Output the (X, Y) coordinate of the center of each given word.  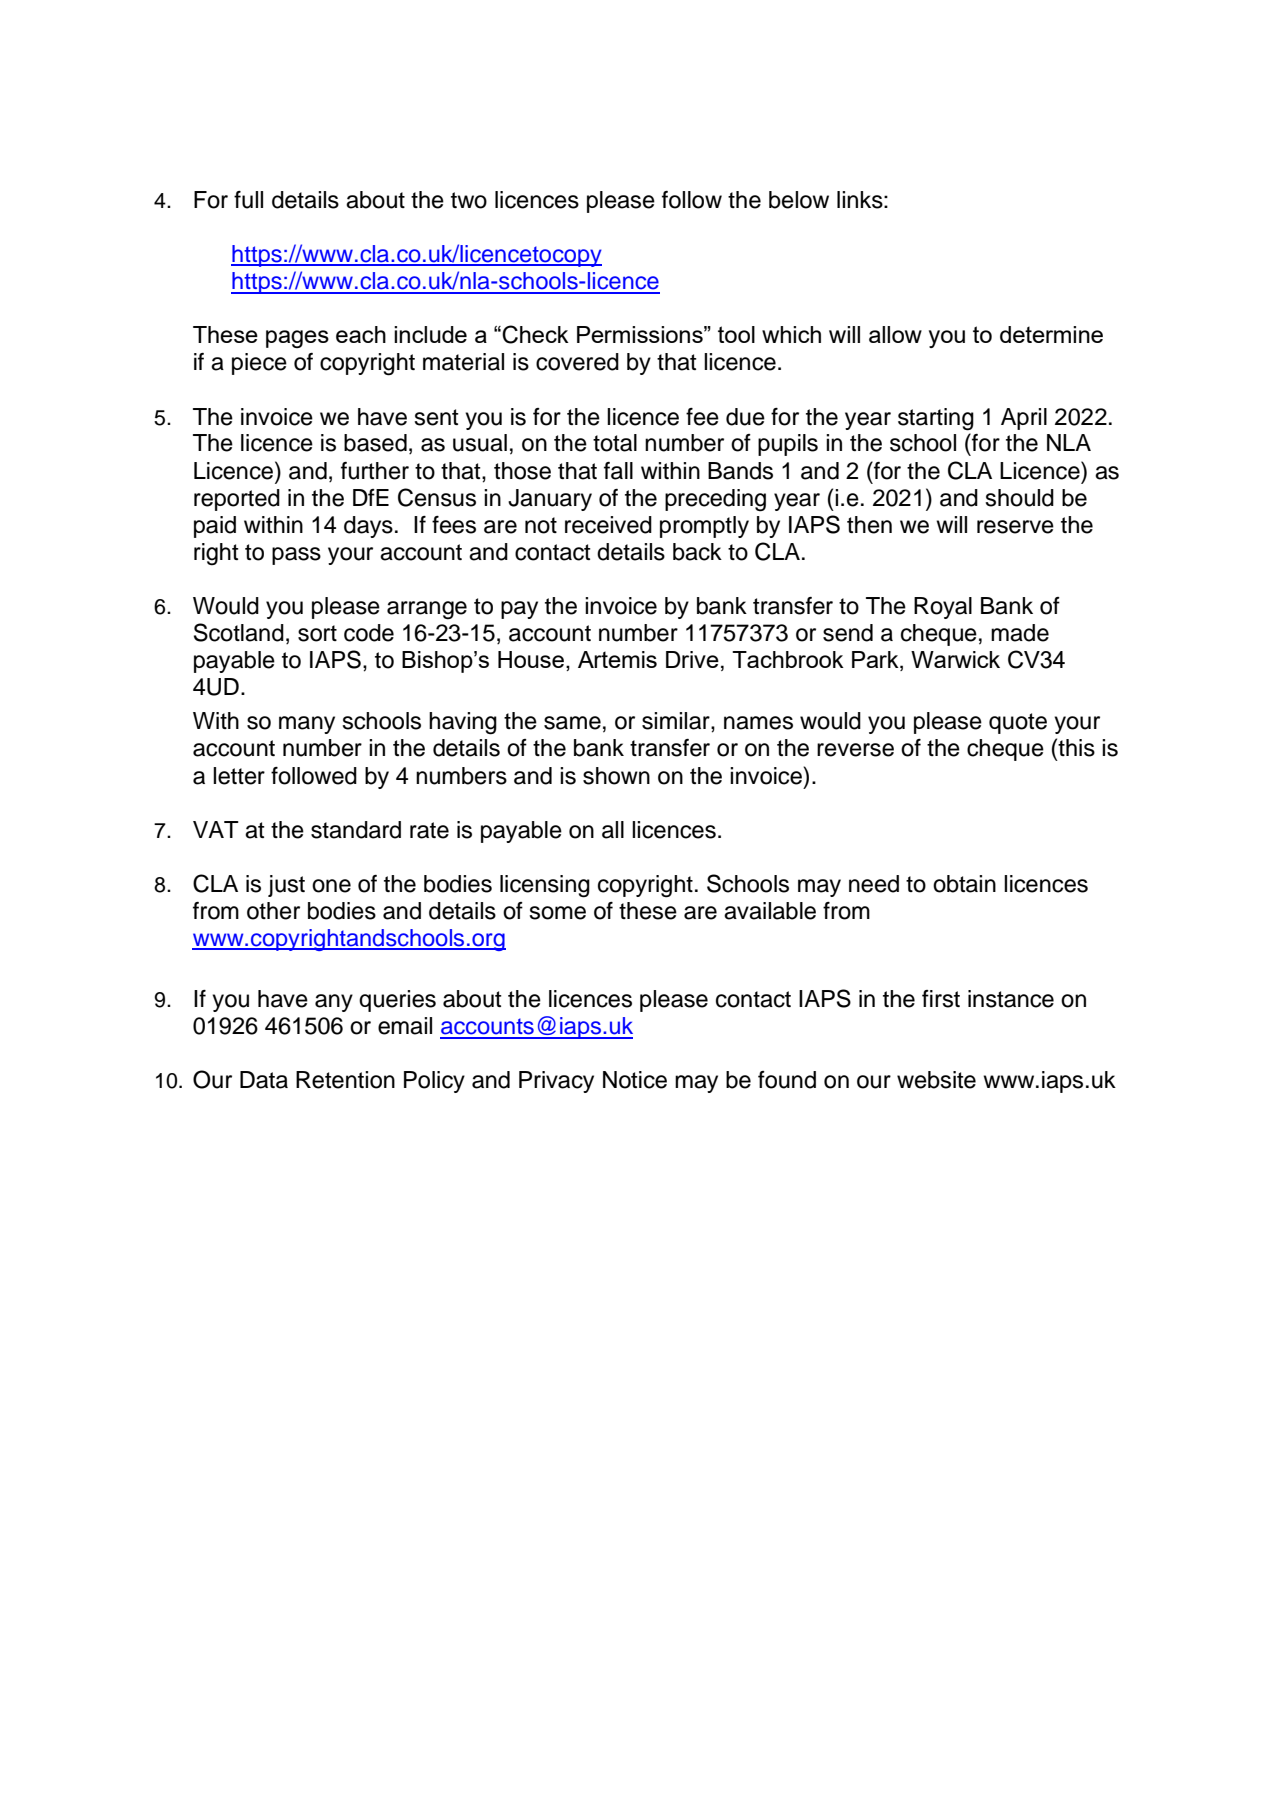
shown (616, 776)
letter (239, 776)
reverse (855, 750)
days (368, 527)
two (469, 200)
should (1019, 498)
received (608, 525)
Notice (635, 1080)
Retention (345, 1080)
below (799, 200)
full (248, 200)
